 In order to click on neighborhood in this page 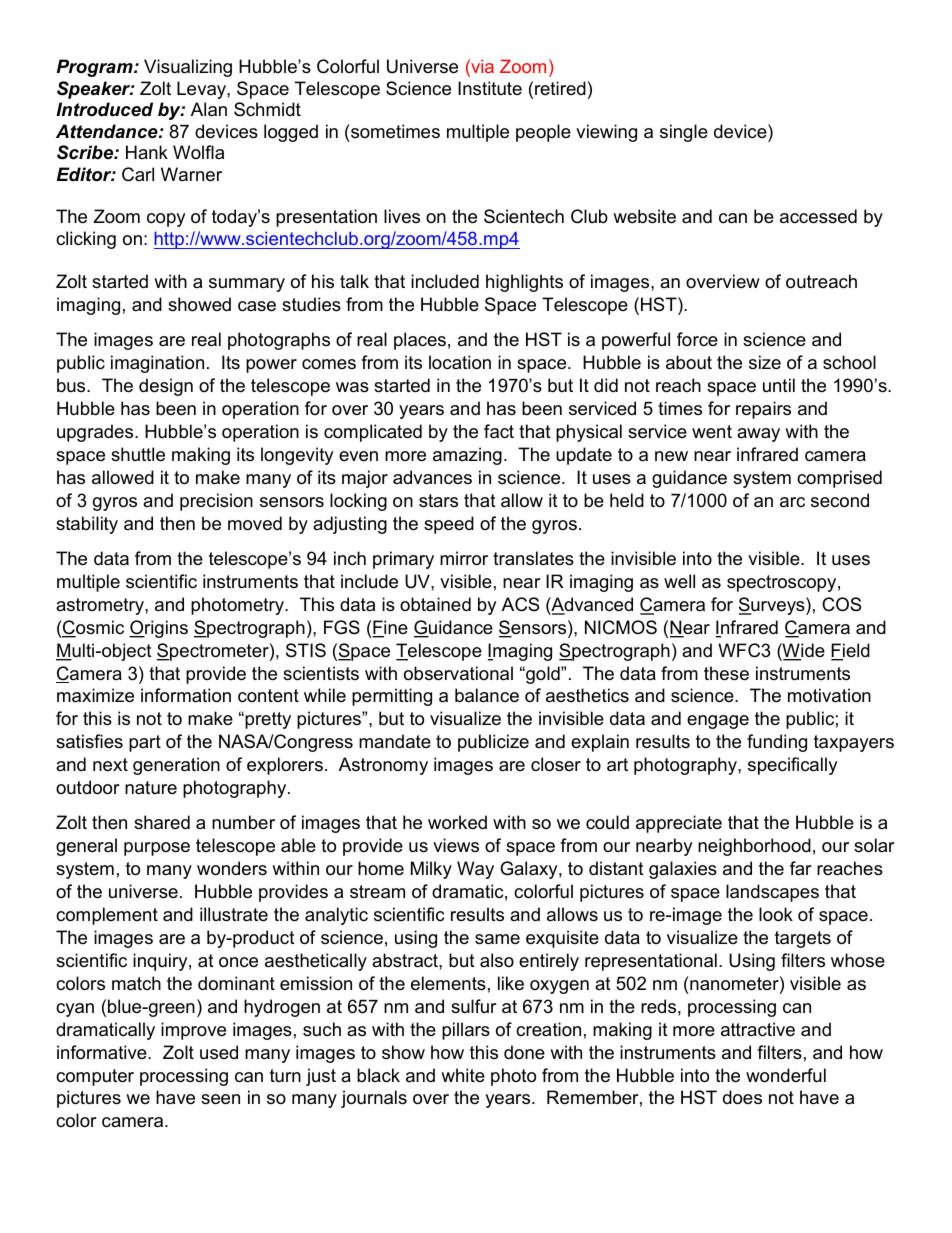, I will do `click(754, 847)`.
